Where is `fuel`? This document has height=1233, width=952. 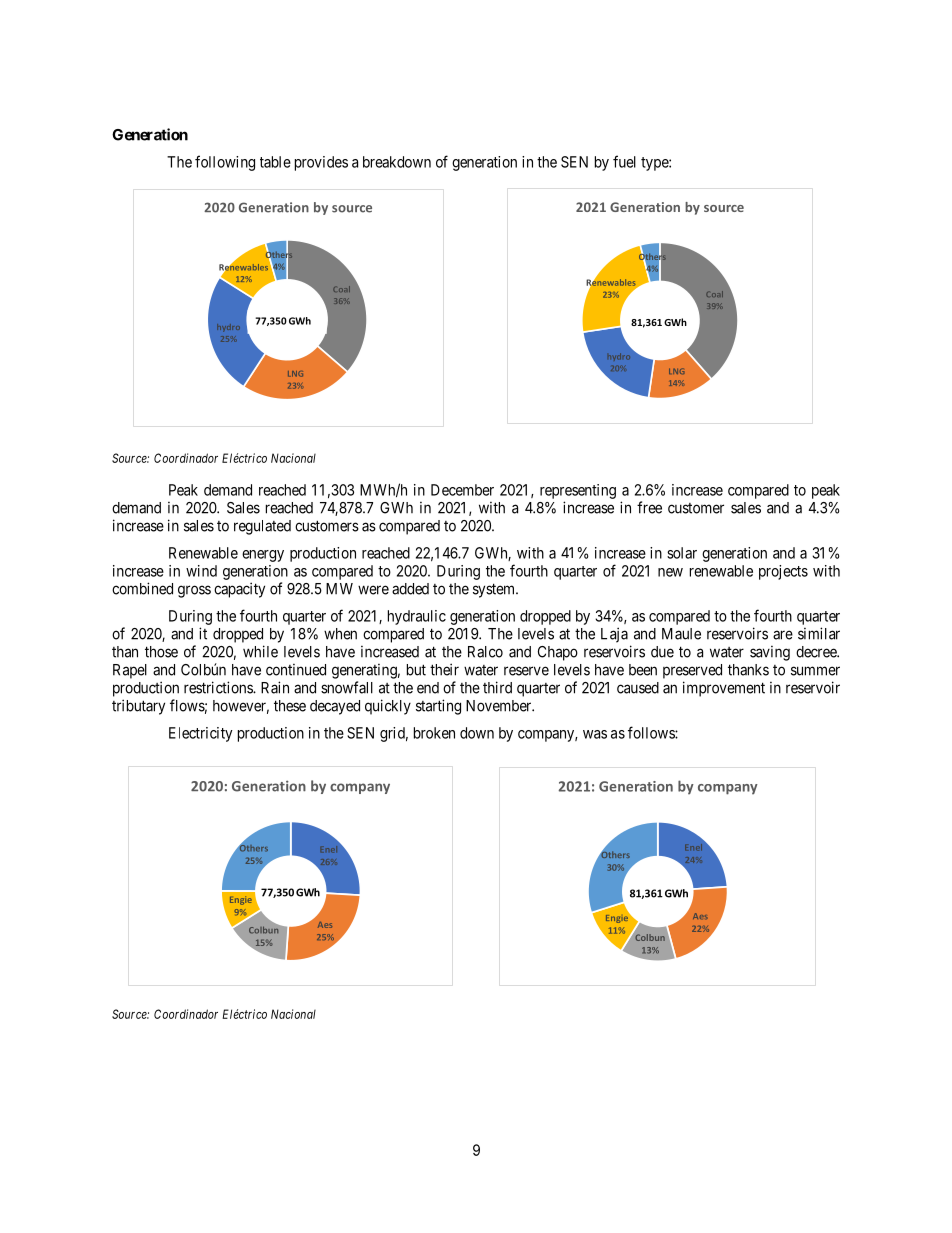
fuel is located at coordinates (624, 161).
